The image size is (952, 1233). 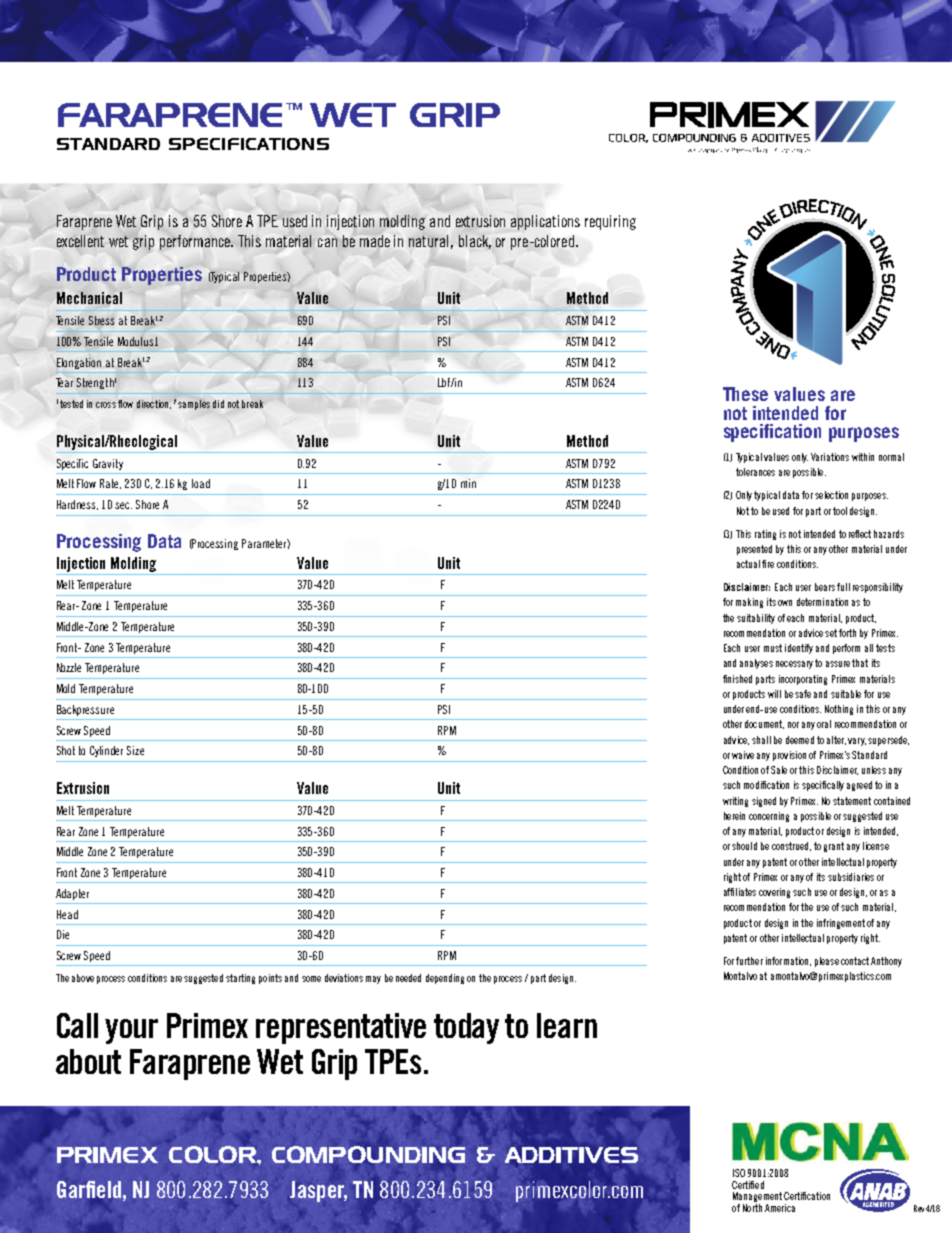 What do you see at coordinates (445, 979) in the screenshot?
I see `depending` at bounding box center [445, 979].
